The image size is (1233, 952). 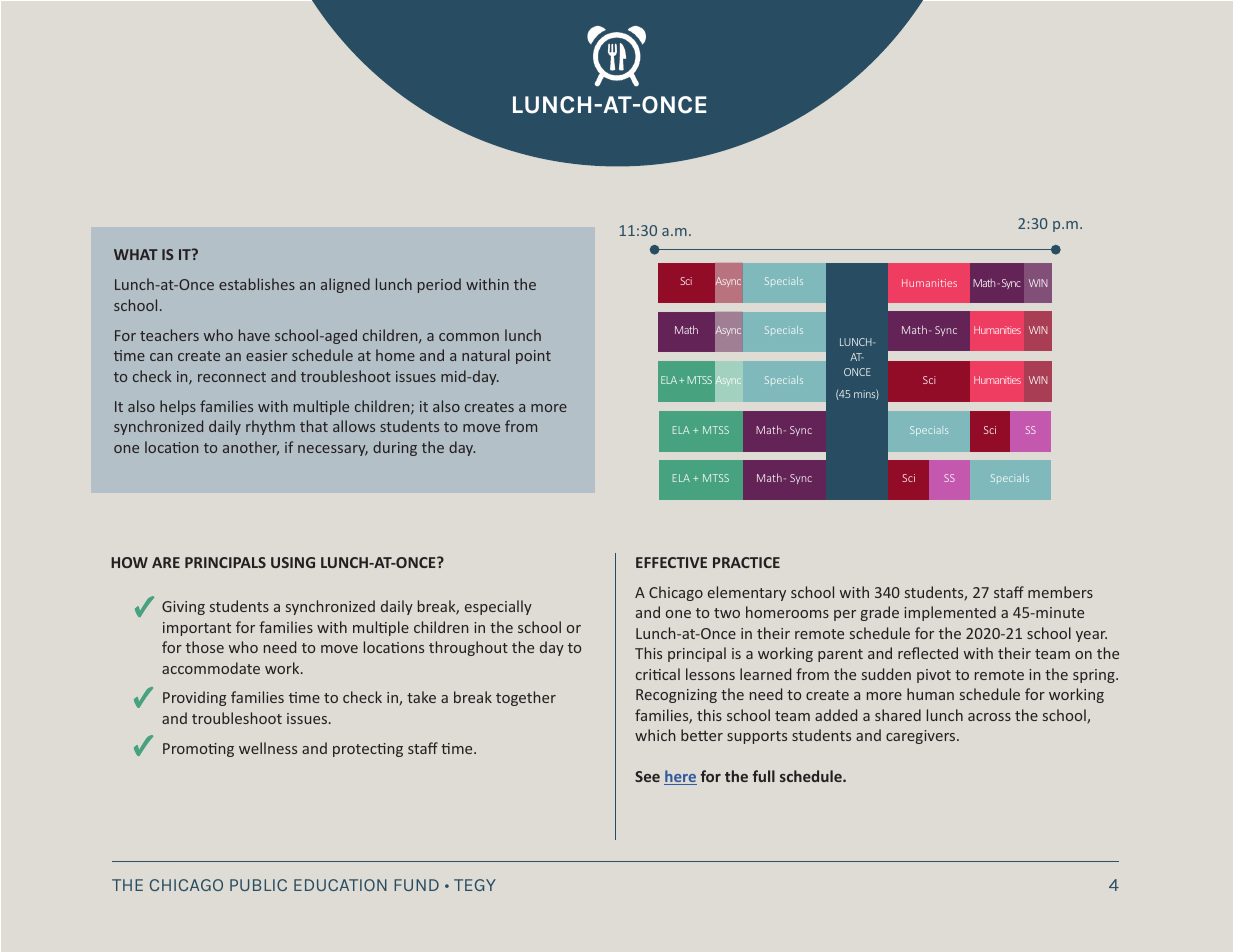 I want to click on members, so click(x=1060, y=592).
